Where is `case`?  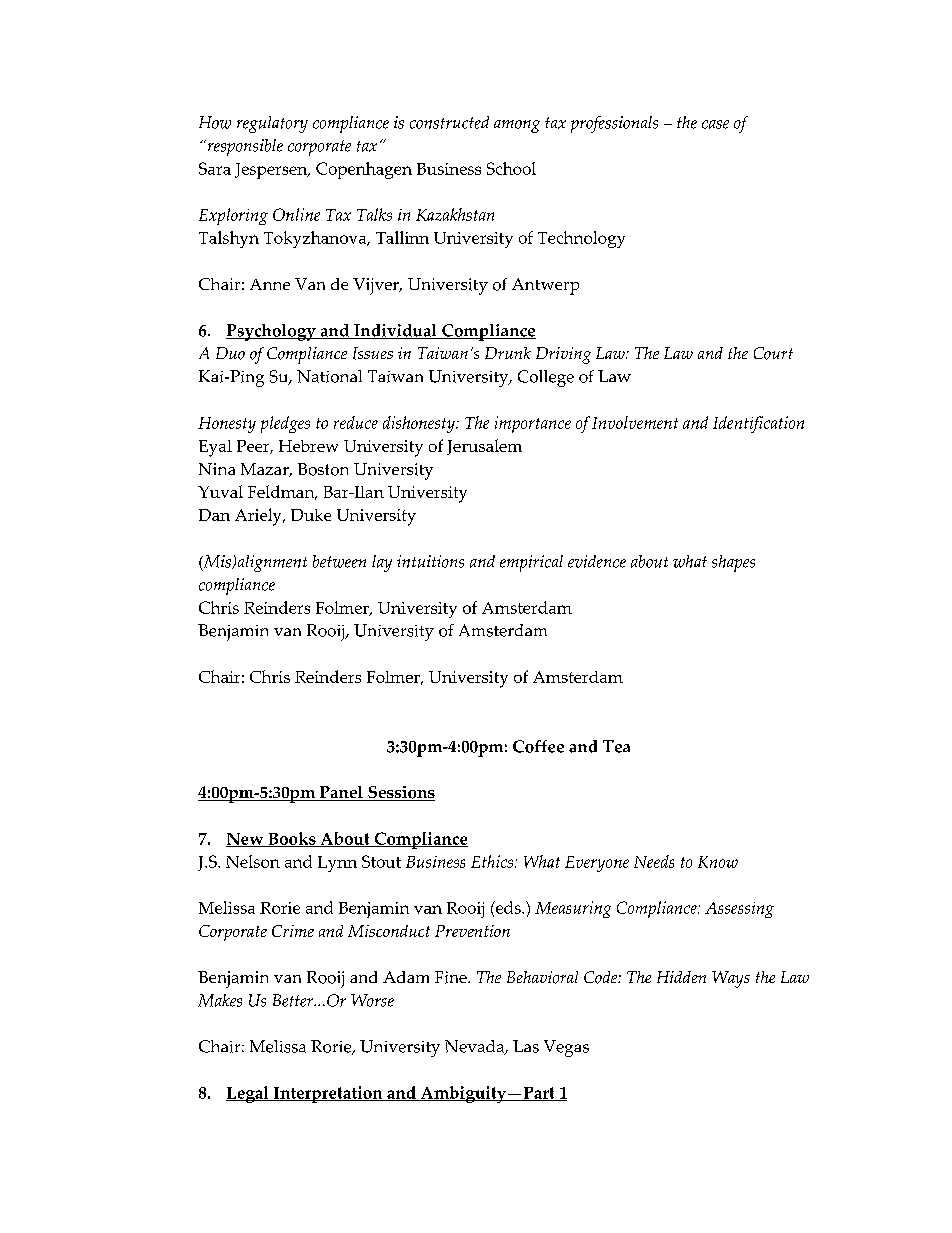
case is located at coordinates (715, 124).
